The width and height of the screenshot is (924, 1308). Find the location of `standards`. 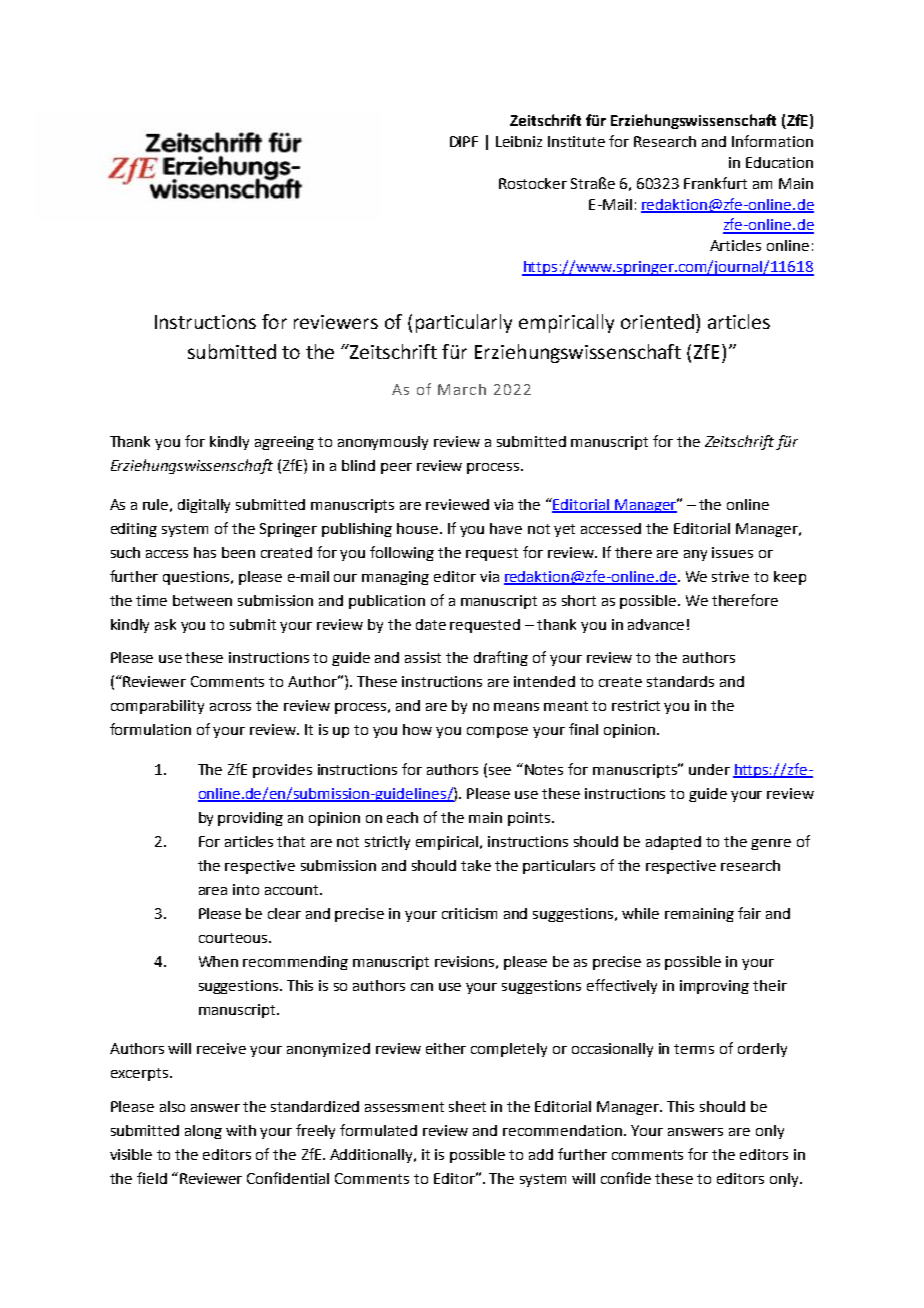

standards is located at coordinates (680, 681).
